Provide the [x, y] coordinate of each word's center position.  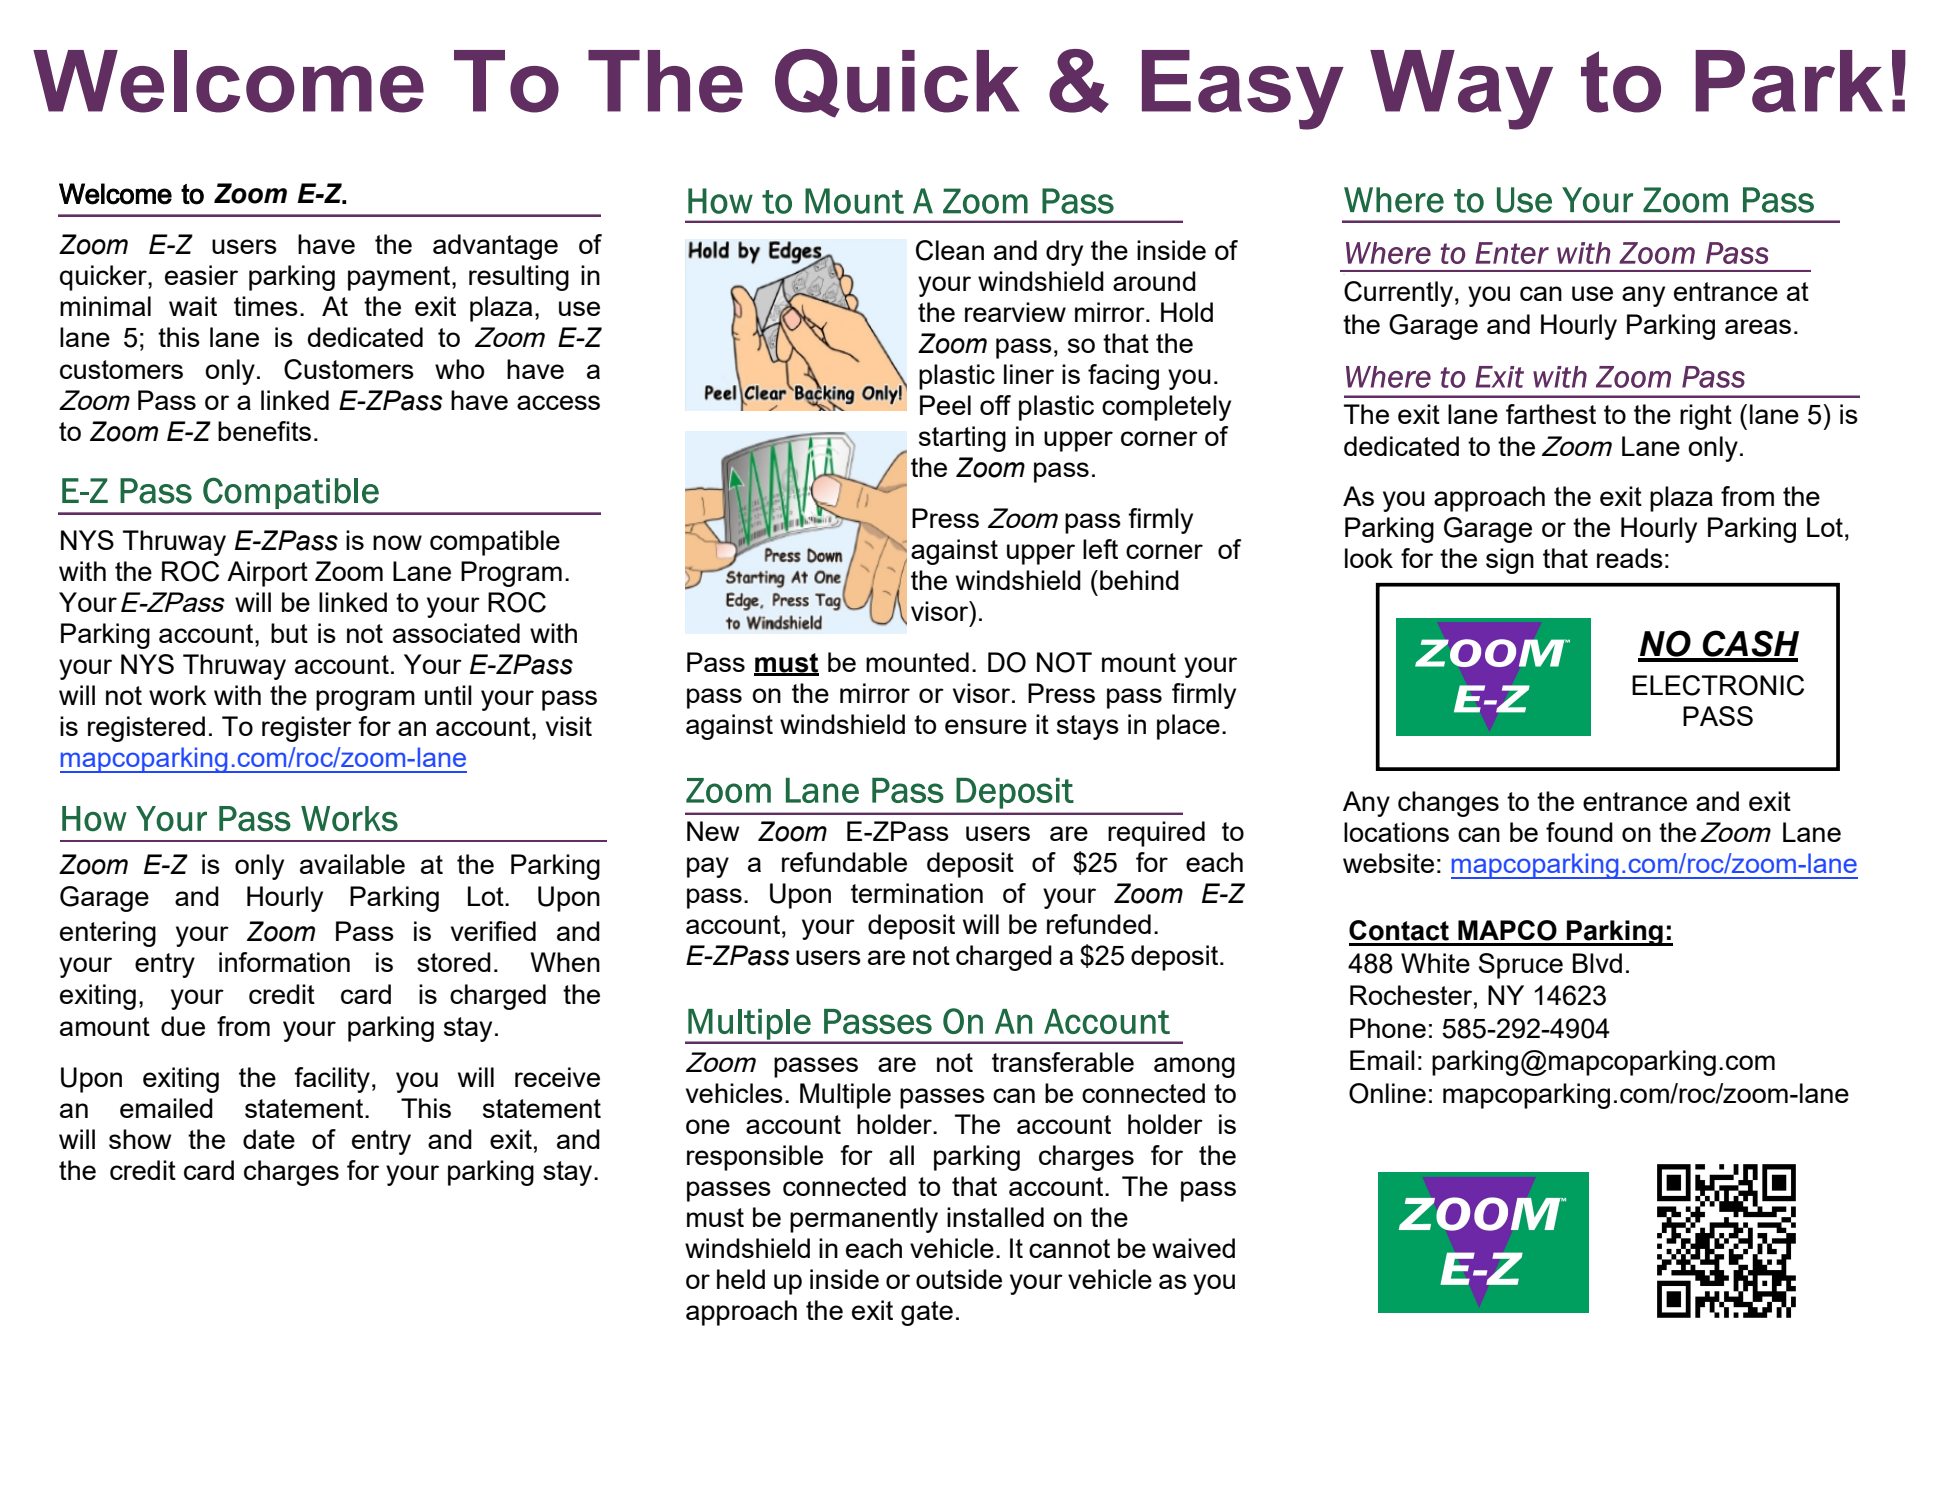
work [178, 695]
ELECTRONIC [1718, 685]
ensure [986, 726]
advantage [495, 247]
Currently [1398, 294]
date [269, 1139]
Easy [1243, 90]
